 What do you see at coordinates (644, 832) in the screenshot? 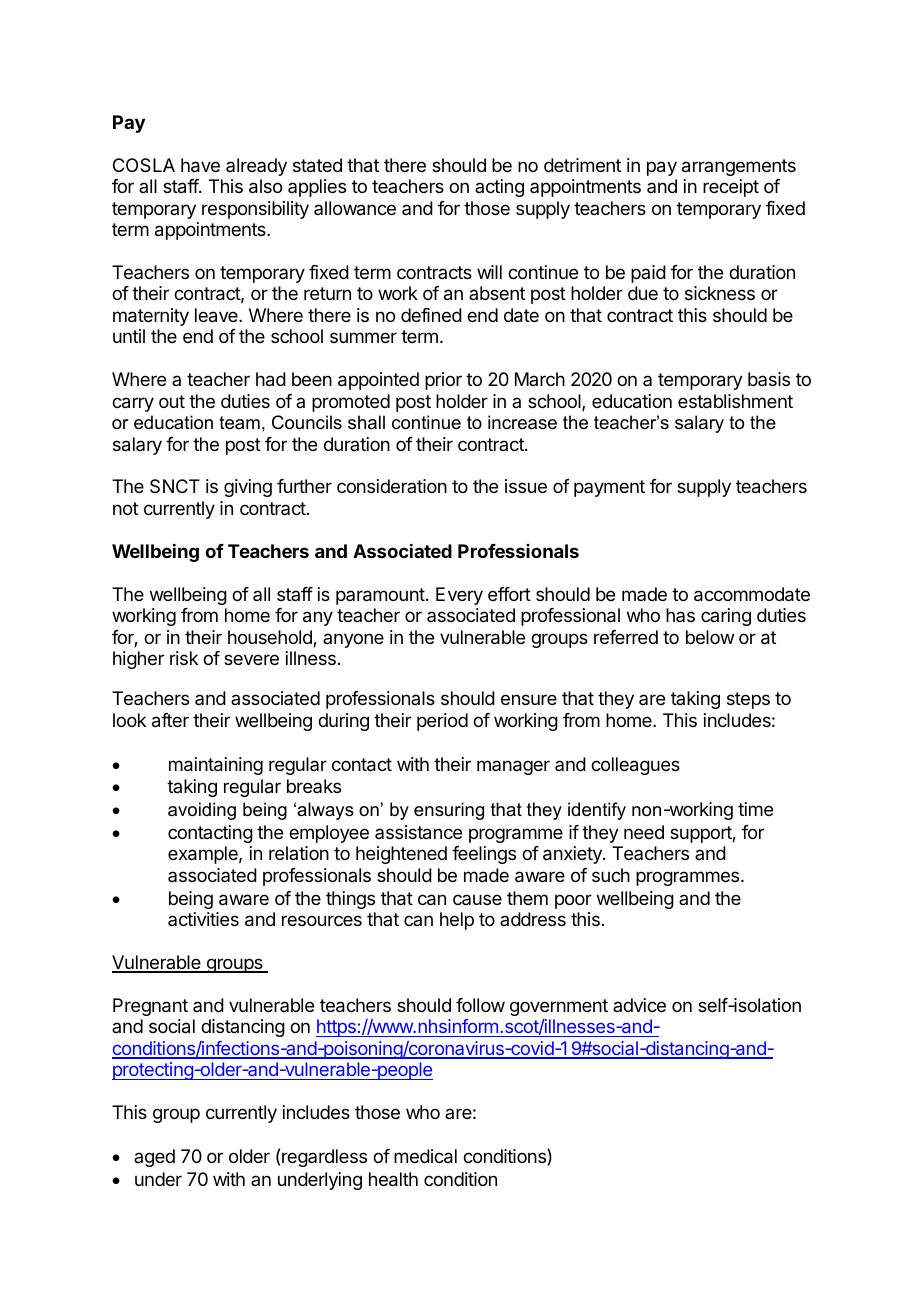
I see `need` at bounding box center [644, 832].
